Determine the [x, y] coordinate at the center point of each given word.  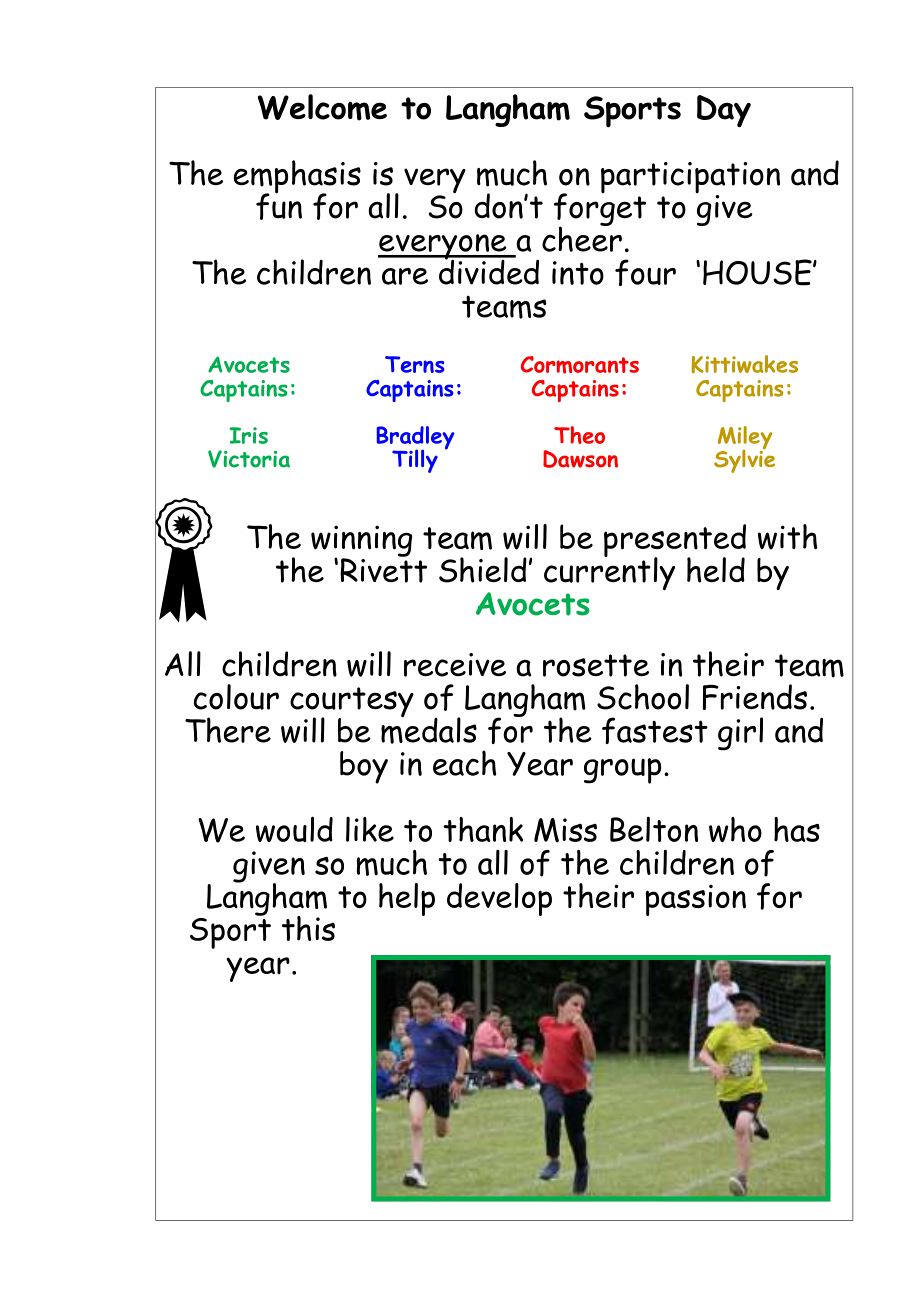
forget [600, 209]
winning [361, 542]
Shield [483, 570]
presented [675, 541]
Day [724, 111]
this [308, 928]
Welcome [322, 107]
